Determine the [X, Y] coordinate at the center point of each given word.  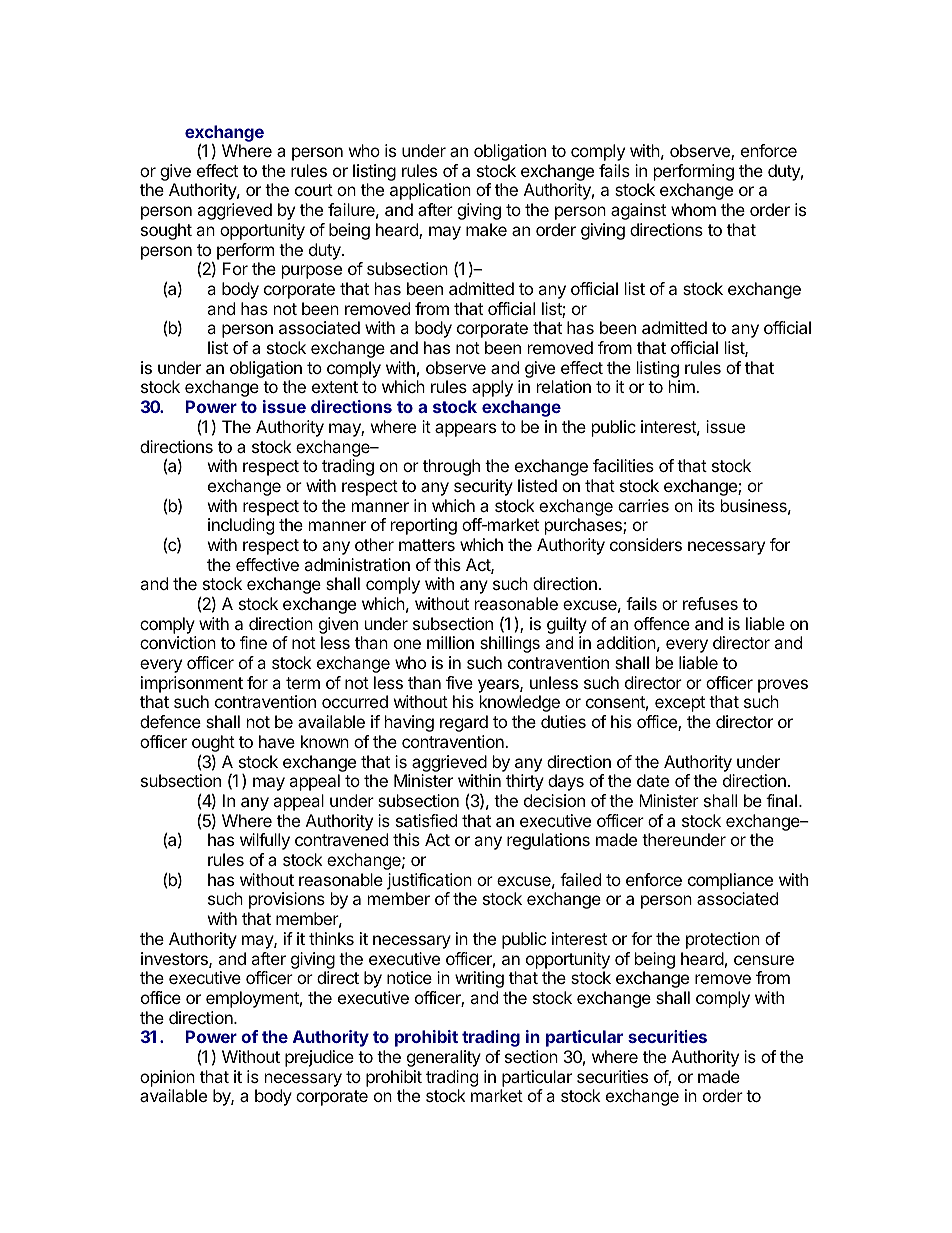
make [486, 229]
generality [444, 1058]
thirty [525, 782]
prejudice [319, 1058]
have [277, 741]
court [314, 190]
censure [764, 960]
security [483, 487]
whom [693, 209]
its [707, 505]
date [653, 780]
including [241, 526]
